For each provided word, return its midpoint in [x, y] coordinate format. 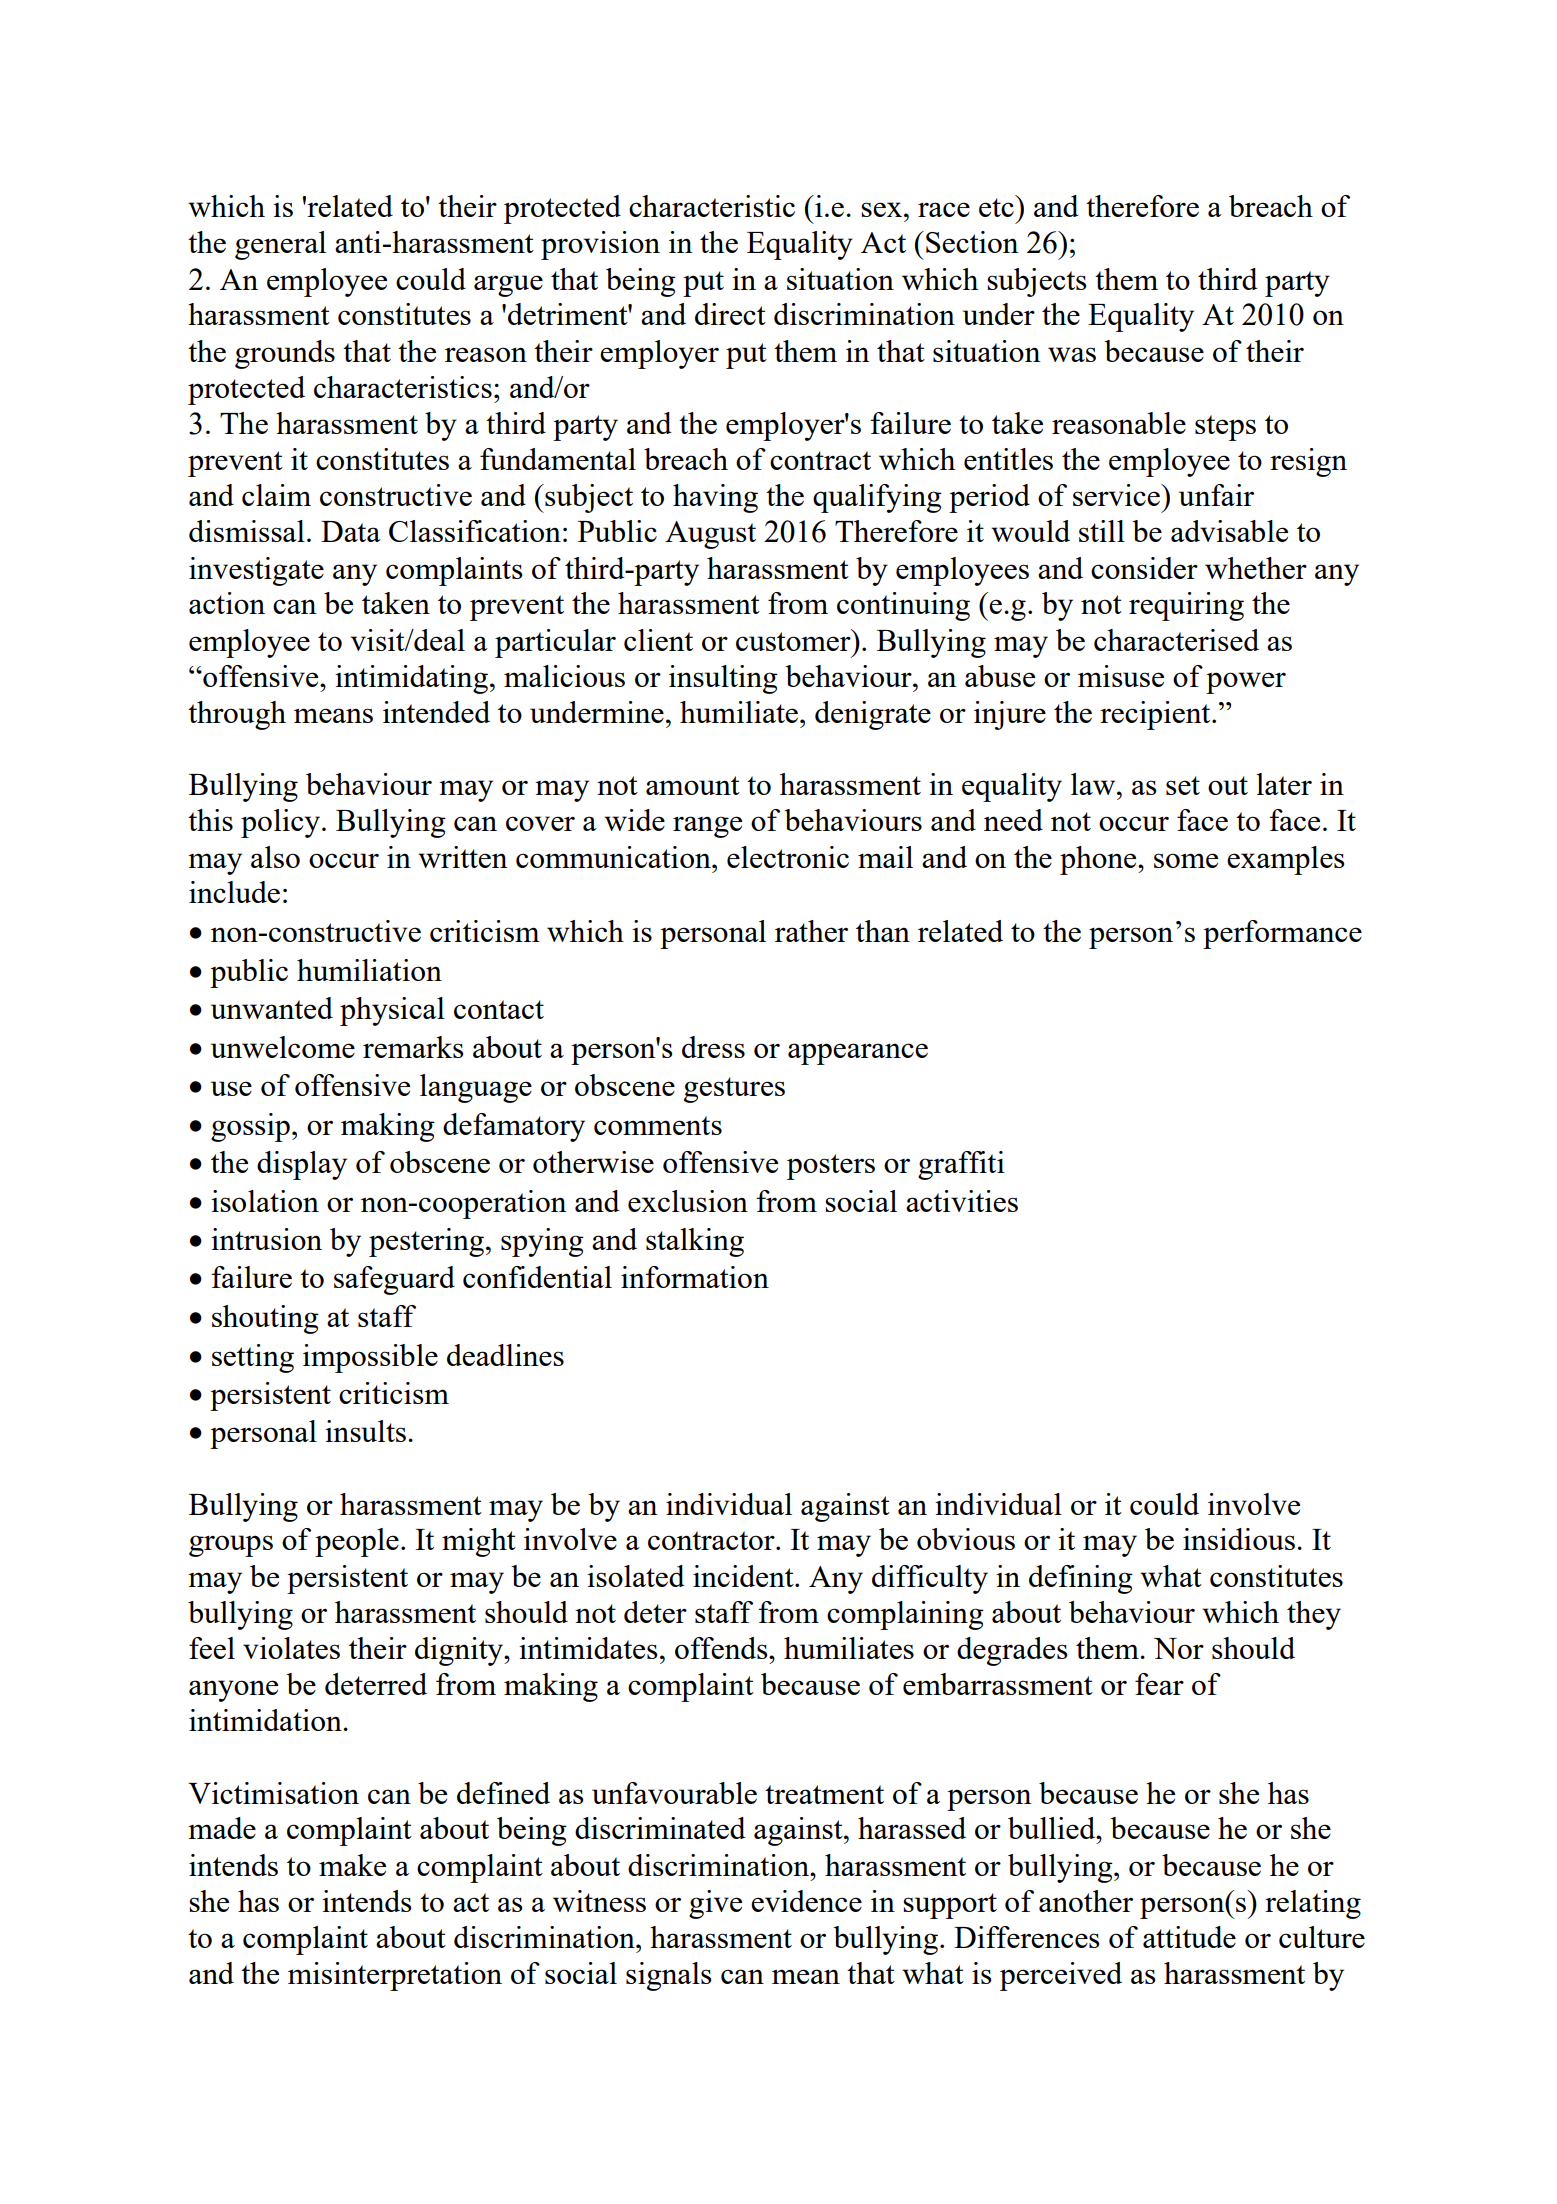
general [280, 245]
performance [1282, 934]
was [1072, 354]
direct [730, 314]
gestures [734, 1090]
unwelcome [283, 1047]
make [352, 1865]
